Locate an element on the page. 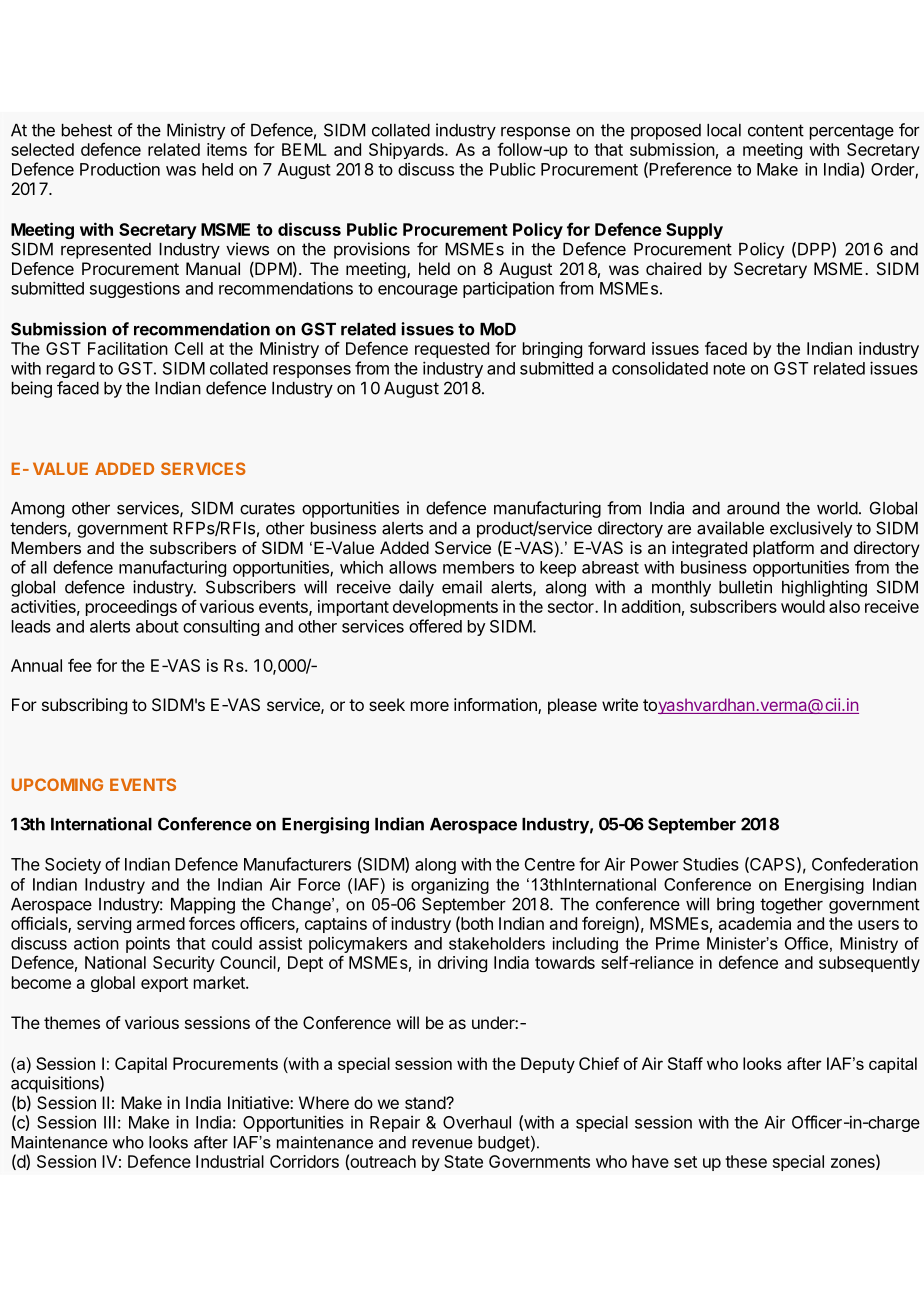 This image has height=1308, width=924. note is located at coordinates (729, 369).
